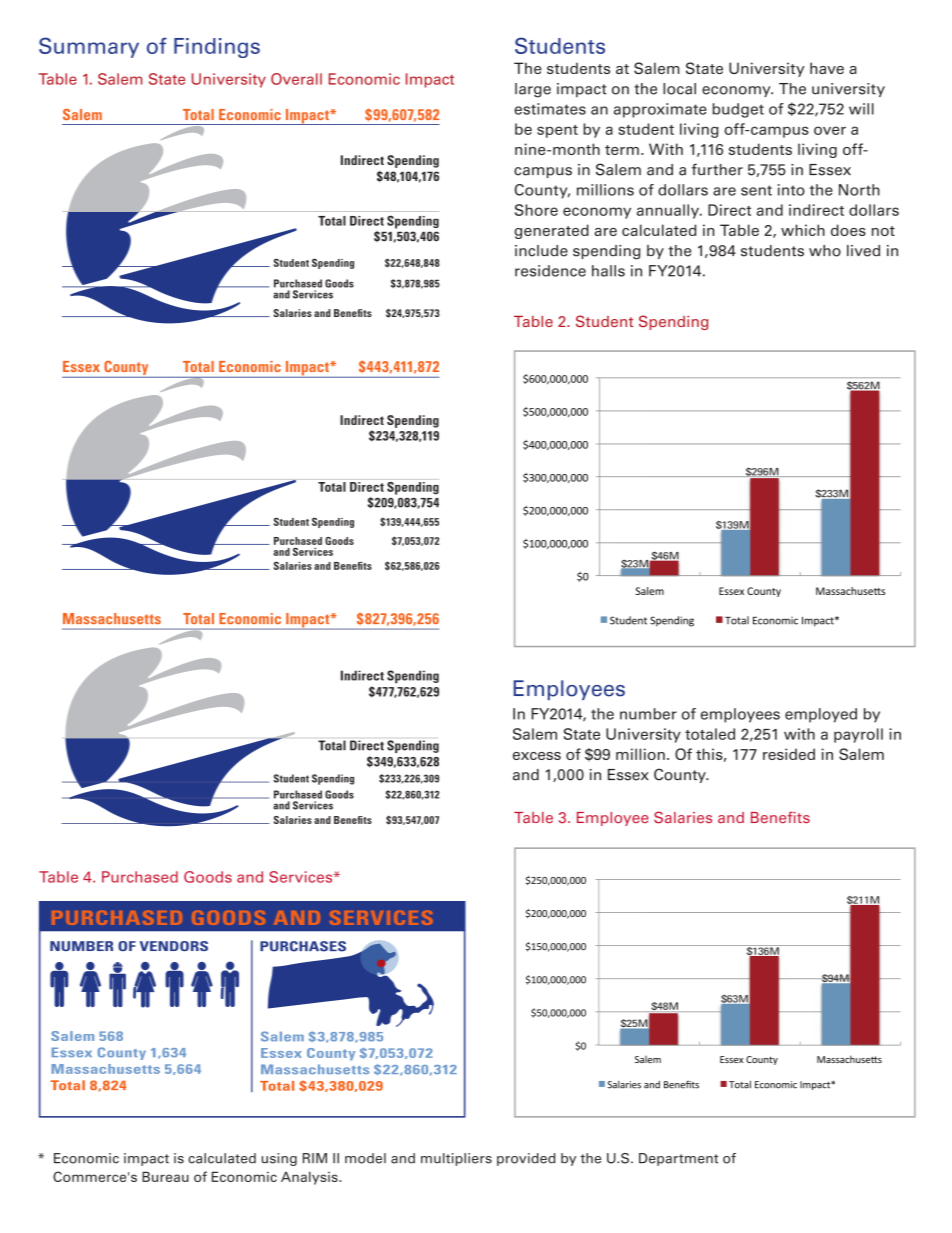  What do you see at coordinates (533, 90) in the page?
I see `large` at bounding box center [533, 90].
